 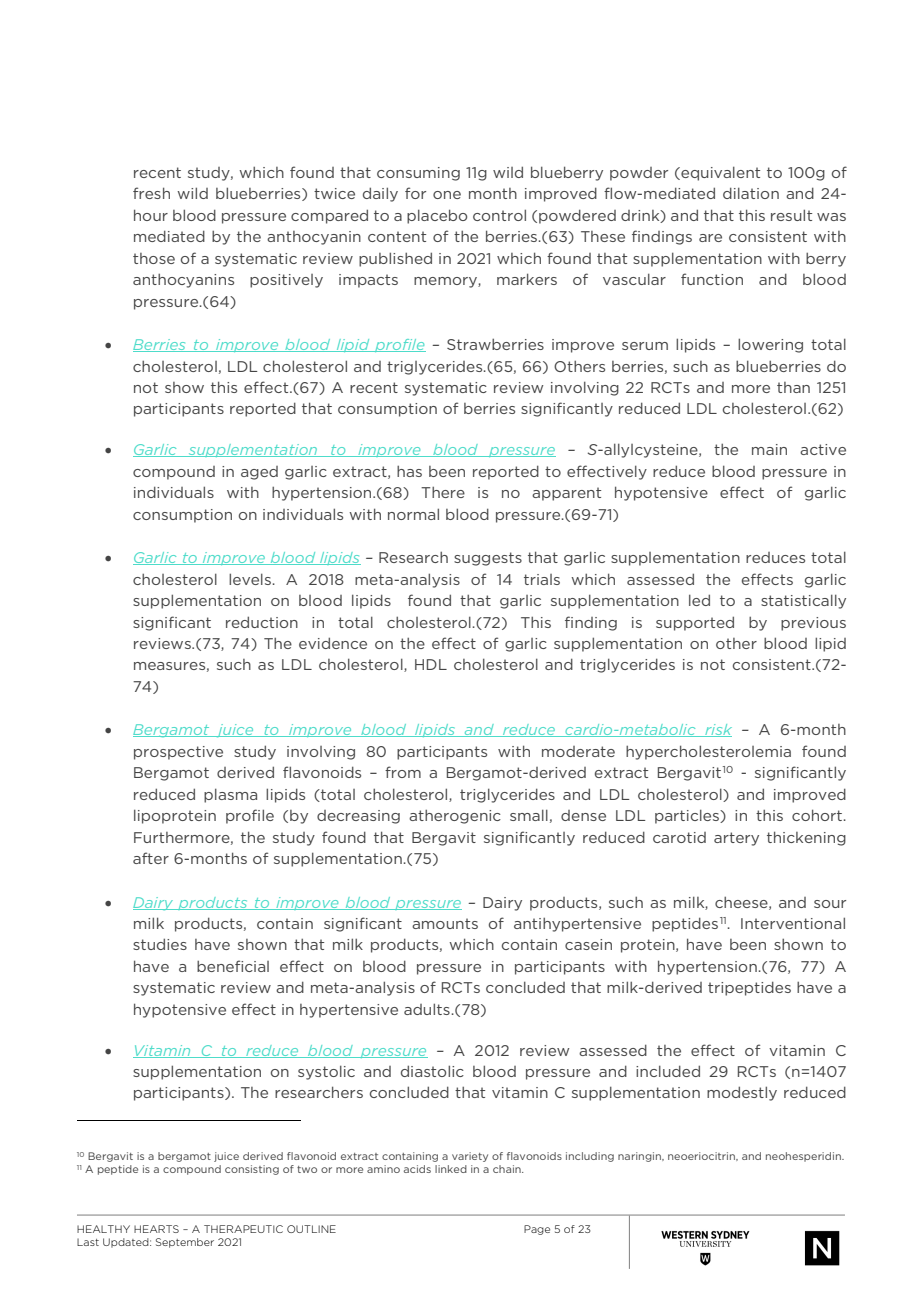 I want to click on studies, so click(x=160, y=944).
